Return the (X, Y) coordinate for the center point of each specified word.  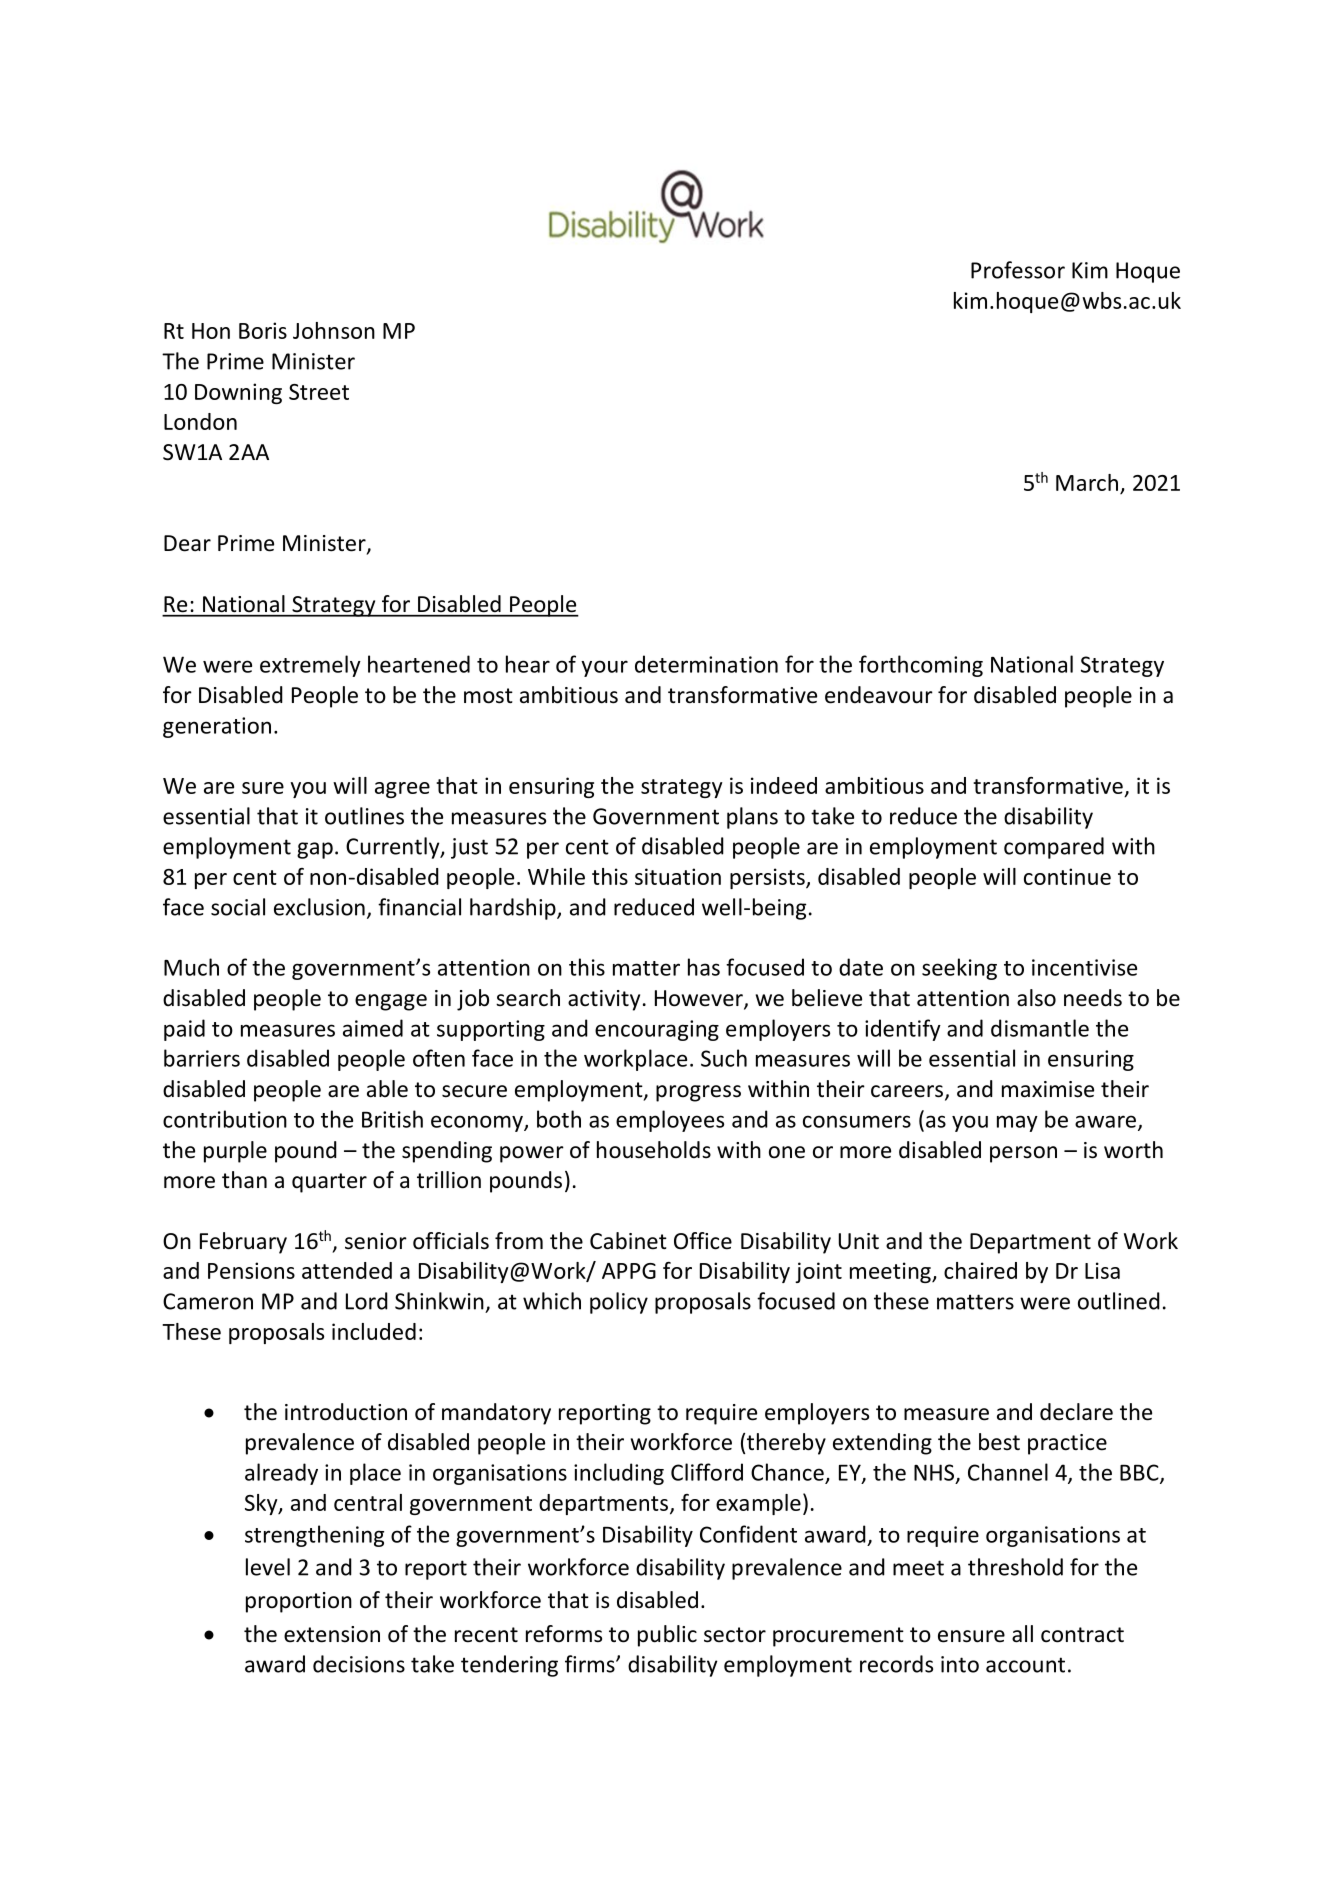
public (667, 1636)
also (1036, 998)
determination (706, 664)
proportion (299, 1602)
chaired (980, 1270)
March (1087, 482)
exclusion (319, 907)
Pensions (251, 1270)
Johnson (334, 330)
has (704, 967)
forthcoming (921, 666)
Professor (1018, 270)
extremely (310, 666)
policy (619, 1303)
